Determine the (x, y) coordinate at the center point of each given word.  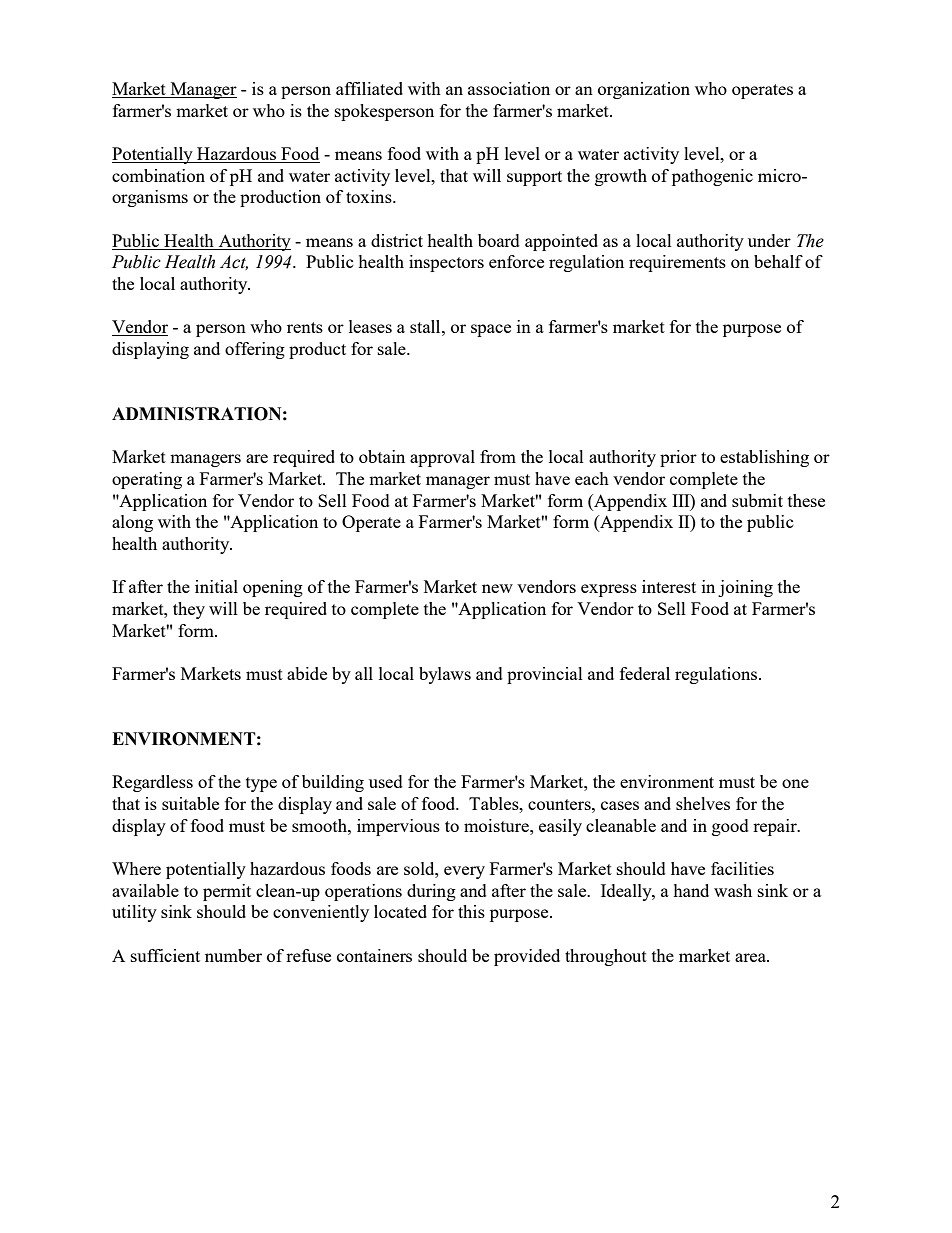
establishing (764, 458)
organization (644, 90)
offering (255, 350)
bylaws (445, 675)
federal (645, 673)
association (509, 88)
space (491, 330)
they (189, 610)
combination (158, 175)
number (233, 955)
